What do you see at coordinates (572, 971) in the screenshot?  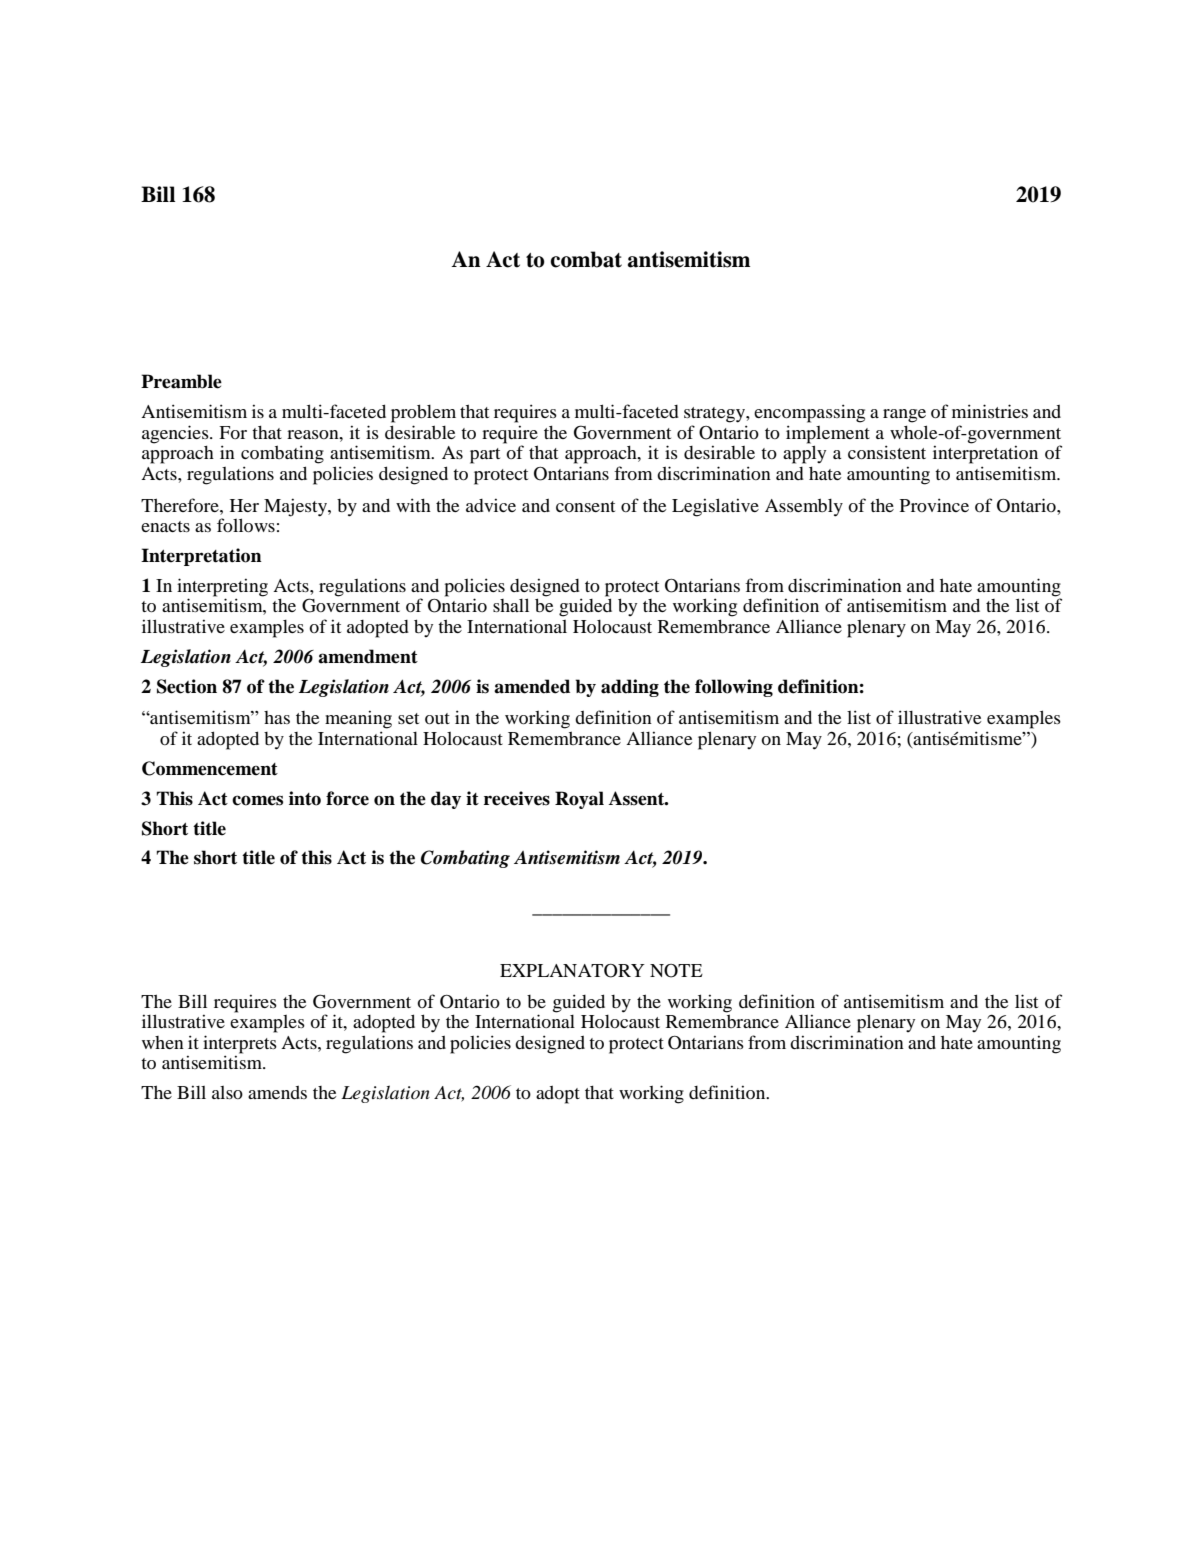 I see `EXPLANATORY` at bounding box center [572, 971].
